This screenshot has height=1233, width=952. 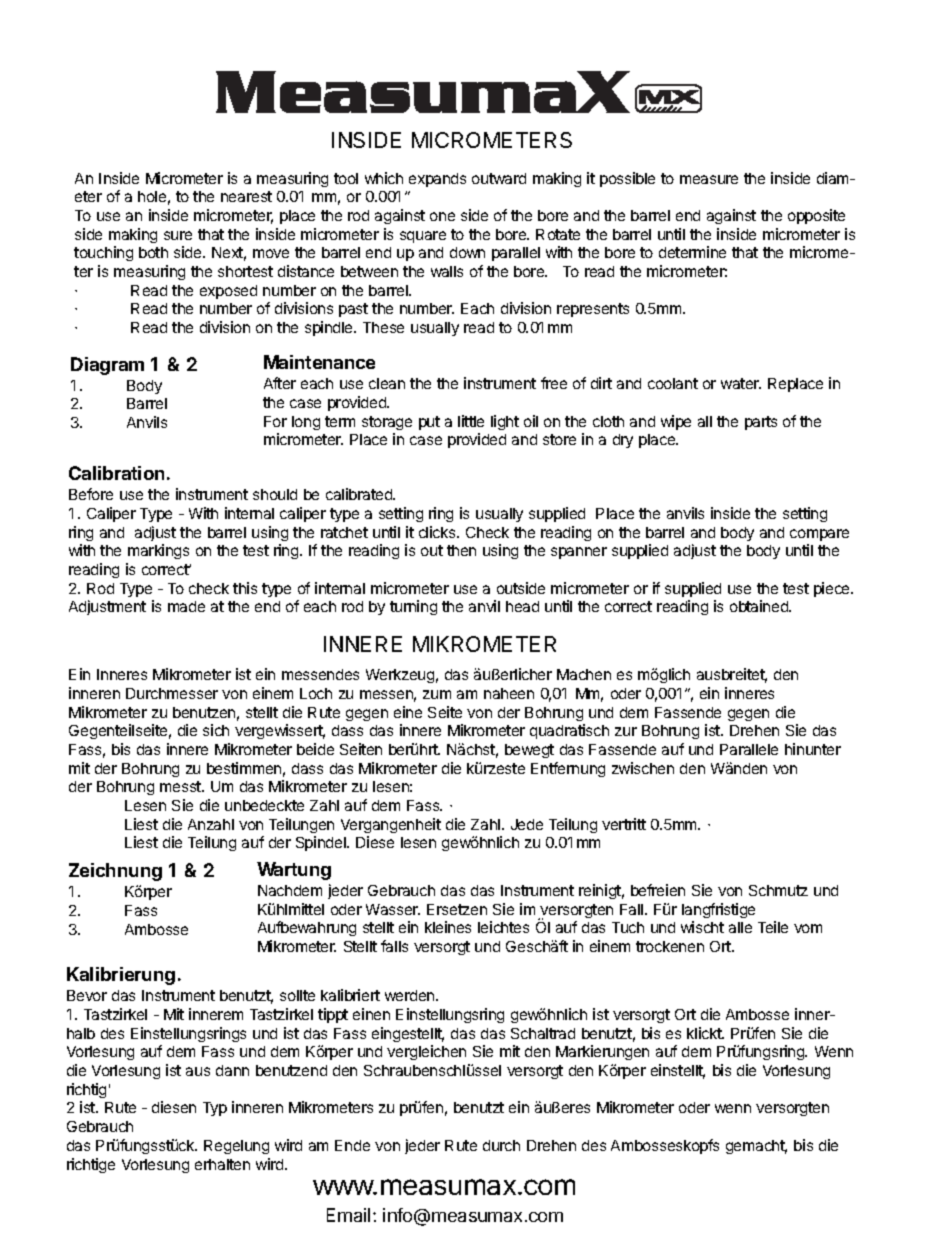 I want to click on zum, so click(x=437, y=694).
